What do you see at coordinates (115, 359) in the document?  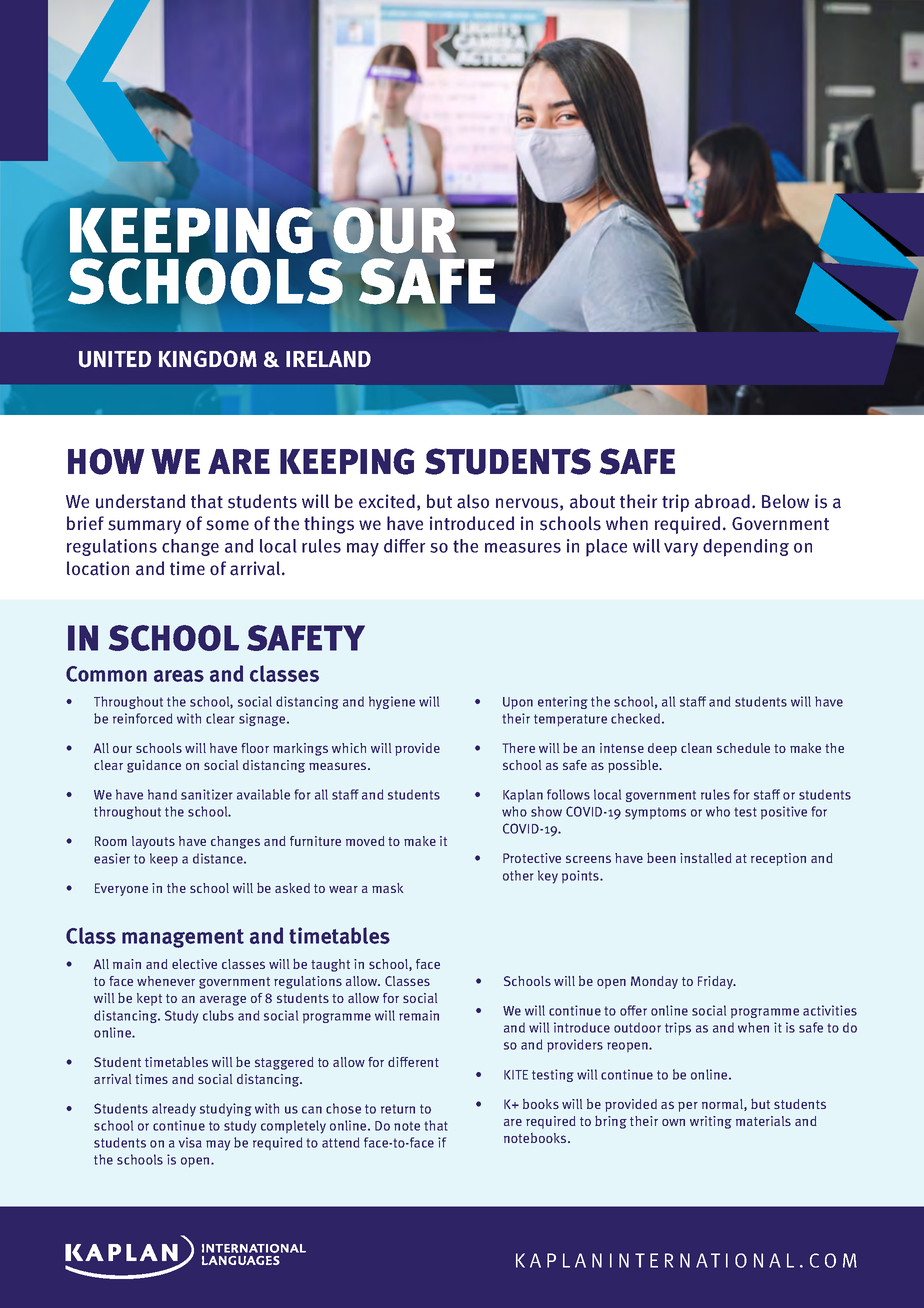 I see `UNITED` at bounding box center [115, 359].
